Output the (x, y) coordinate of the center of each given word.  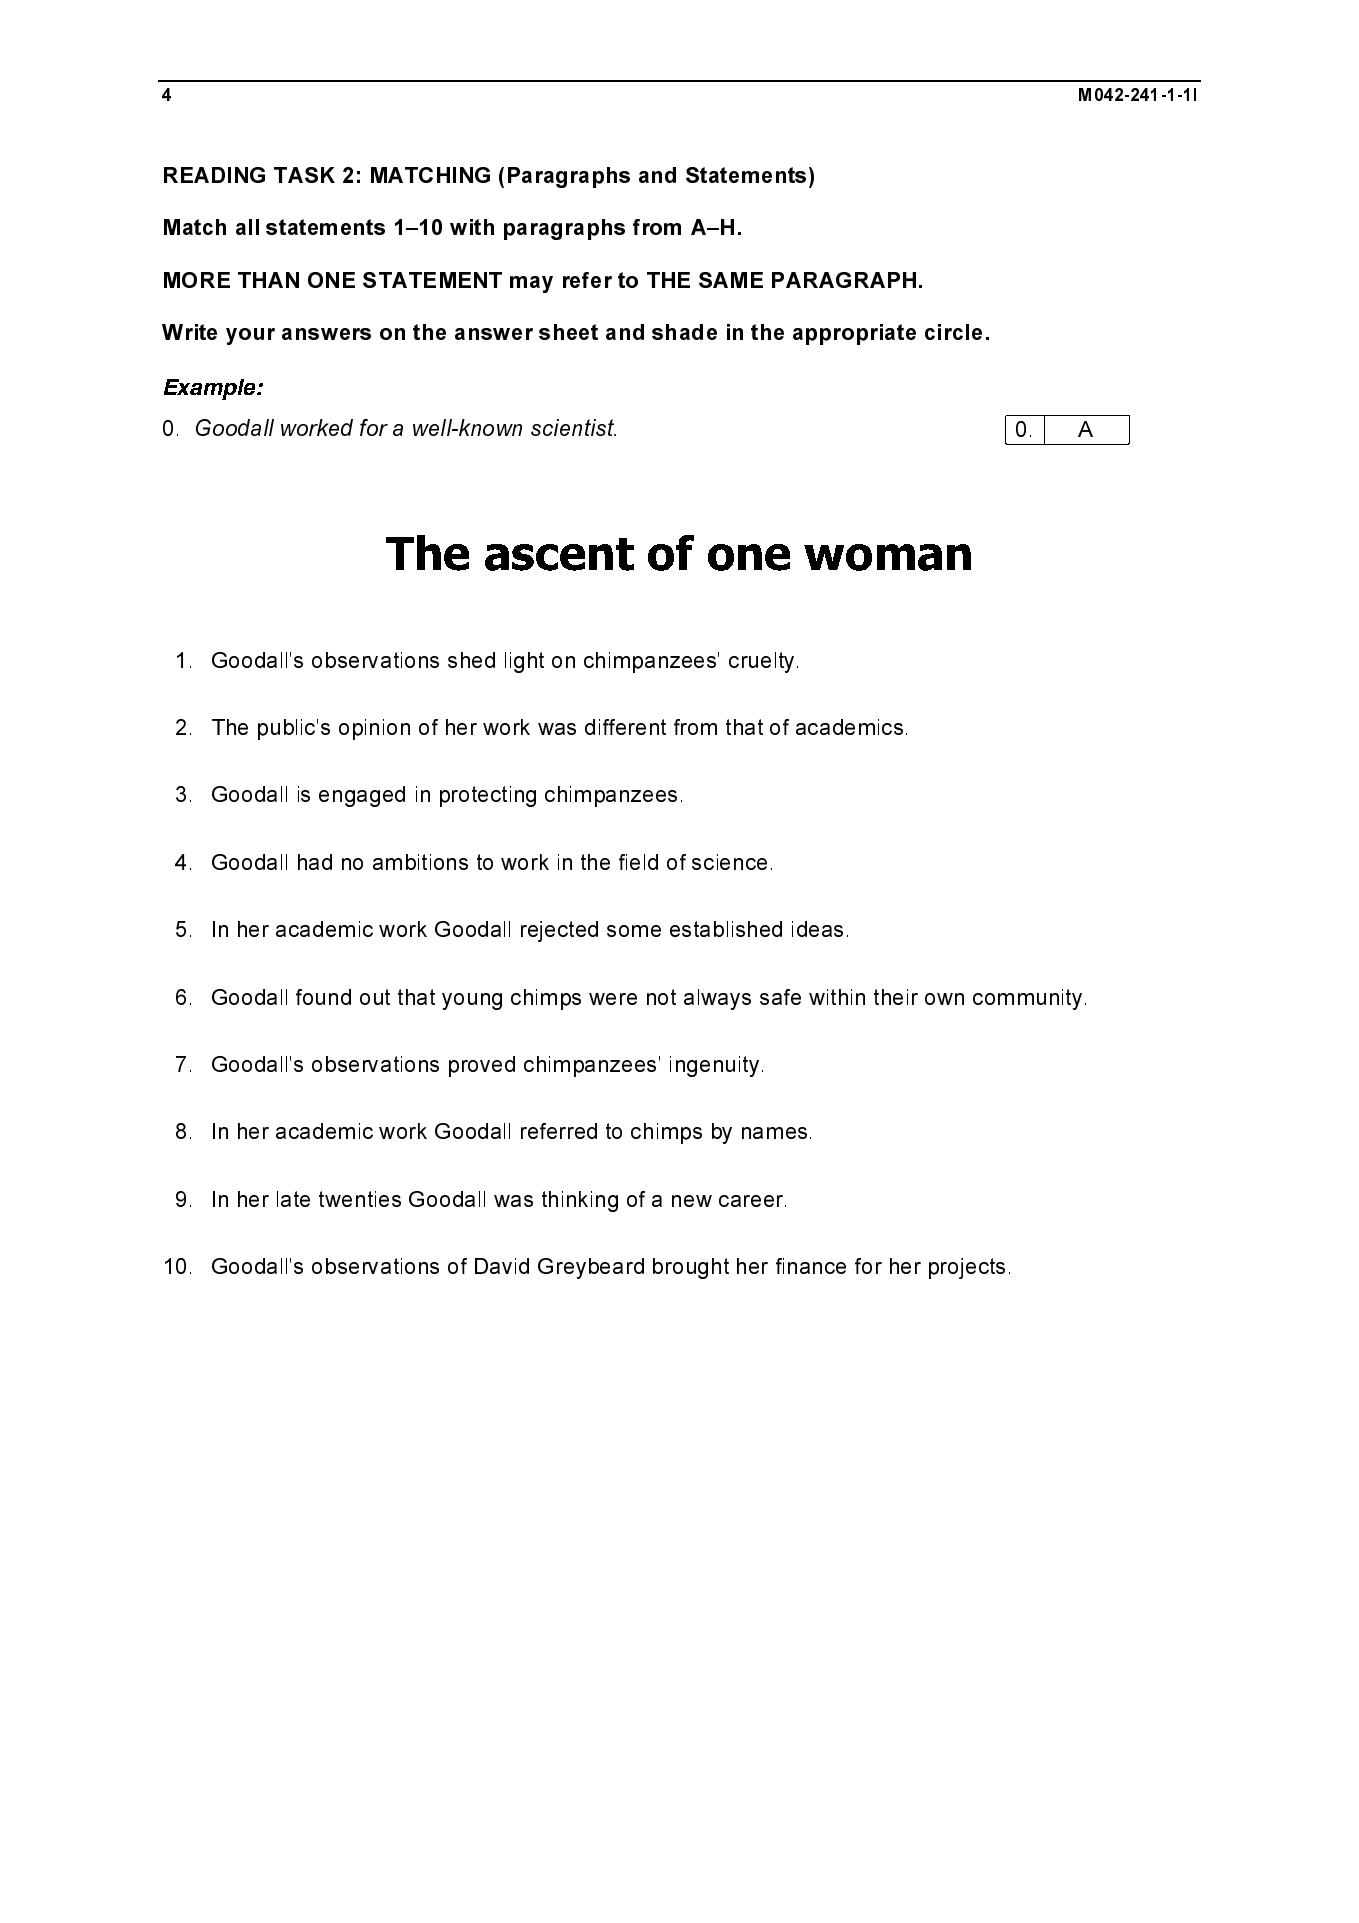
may (531, 284)
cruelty (761, 662)
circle (953, 332)
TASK (304, 175)
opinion (374, 729)
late (293, 1199)
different (625, 727)
